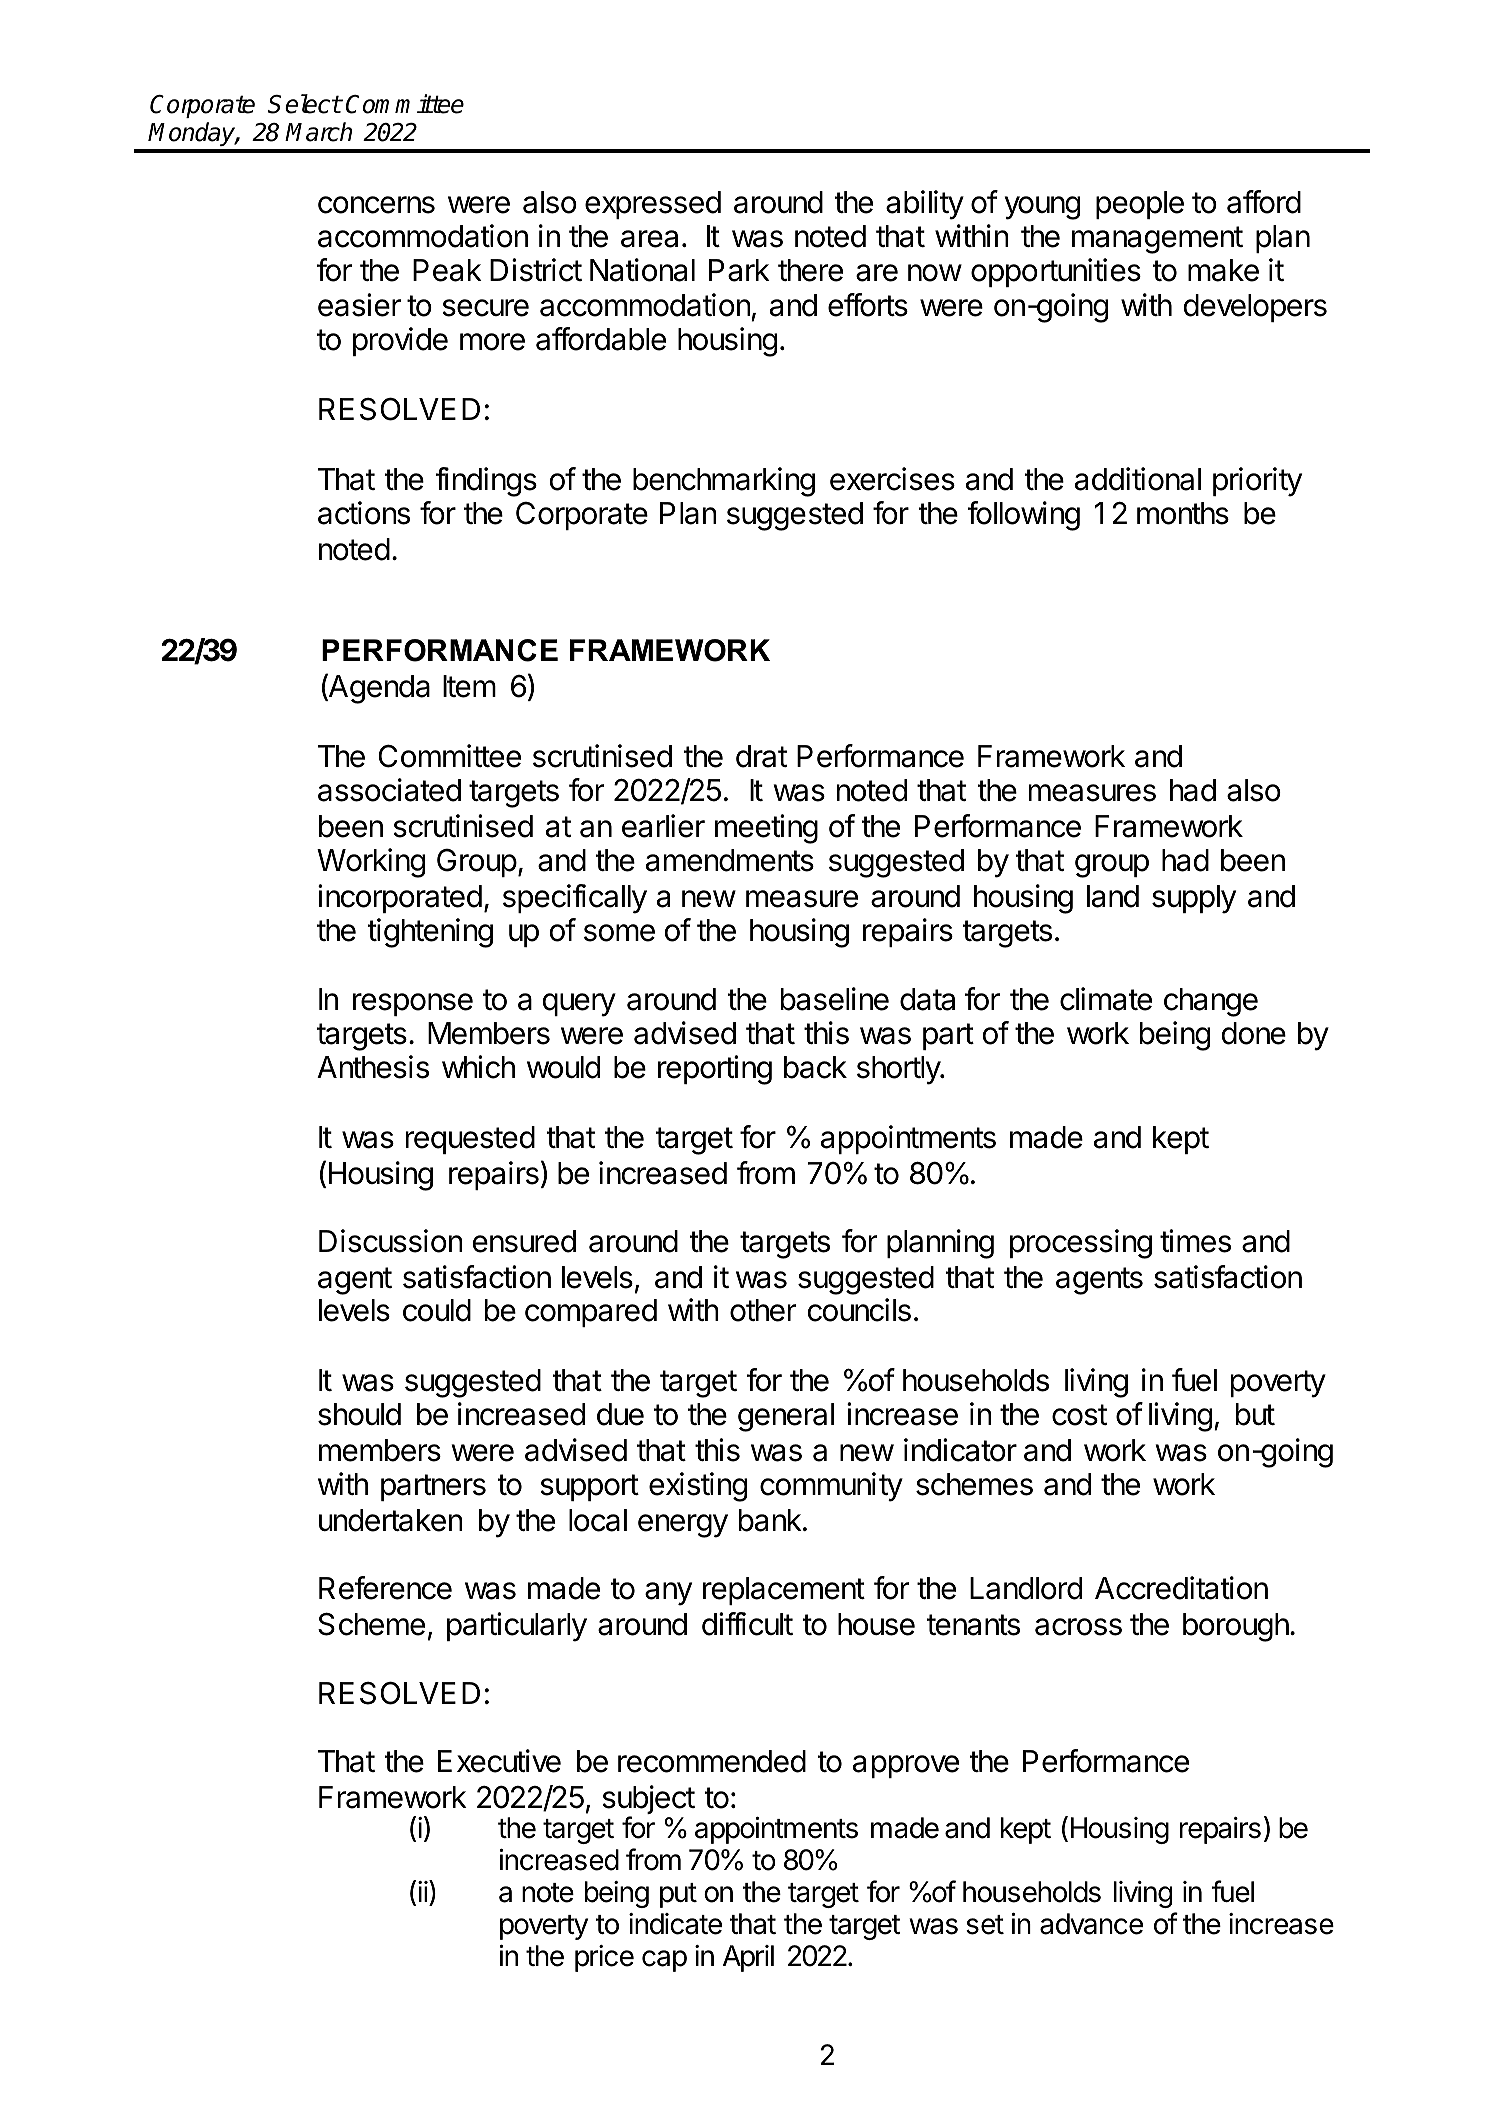 The height and width of the image is (2116, 1496). What do you see at coordinates (1157, 240) in the image?
I see `management` at bounding box center [1157, 240].
